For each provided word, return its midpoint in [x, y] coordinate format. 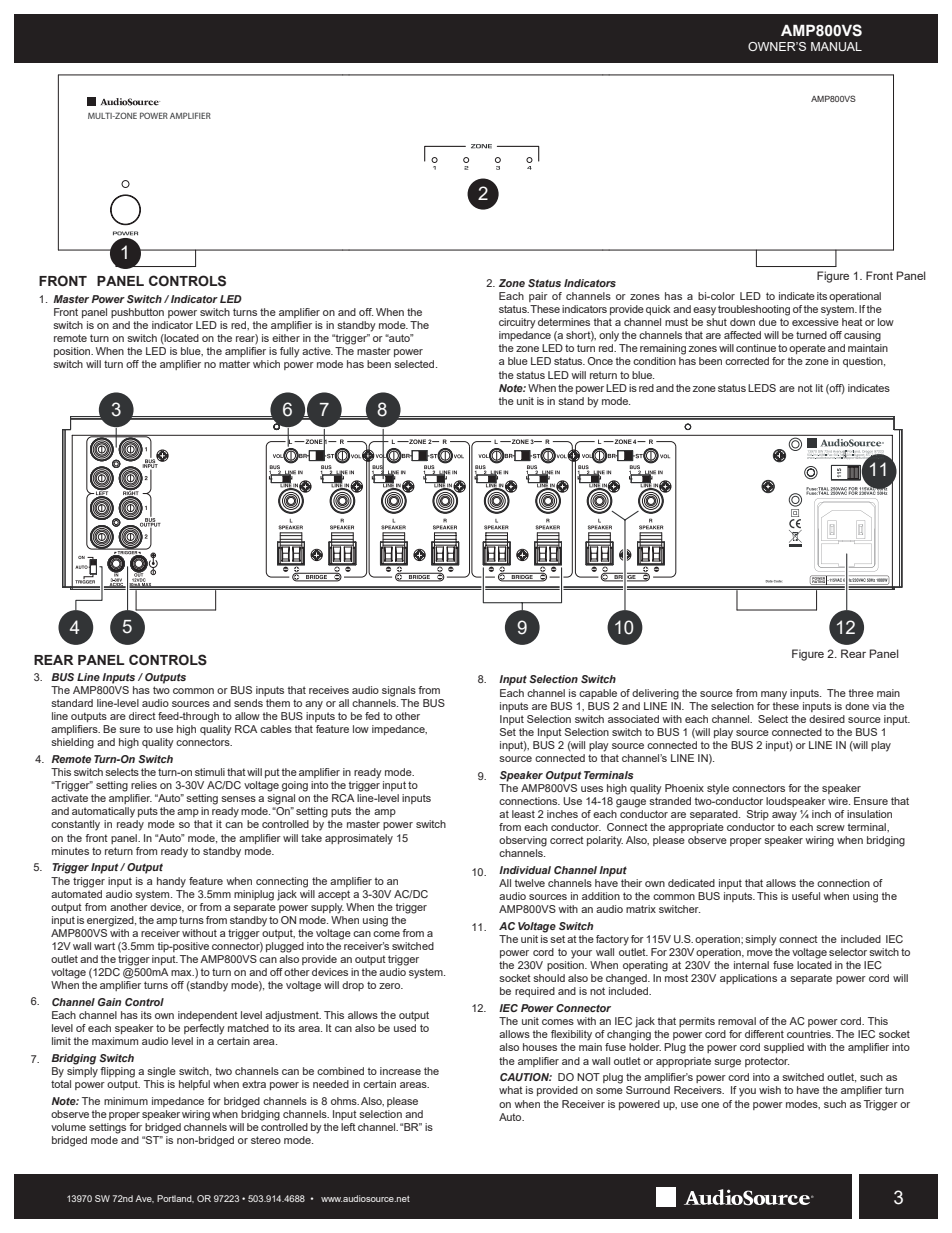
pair [538, 297]
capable [598, 694]
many [774, 695]
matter [234, 364]
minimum [126, 1101]
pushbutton [137, 313]
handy [171, 882]
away [784, 816]
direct [142, 716]
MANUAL [836, 46]
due [768, 322]
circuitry [517, 323]
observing [523, 841]
